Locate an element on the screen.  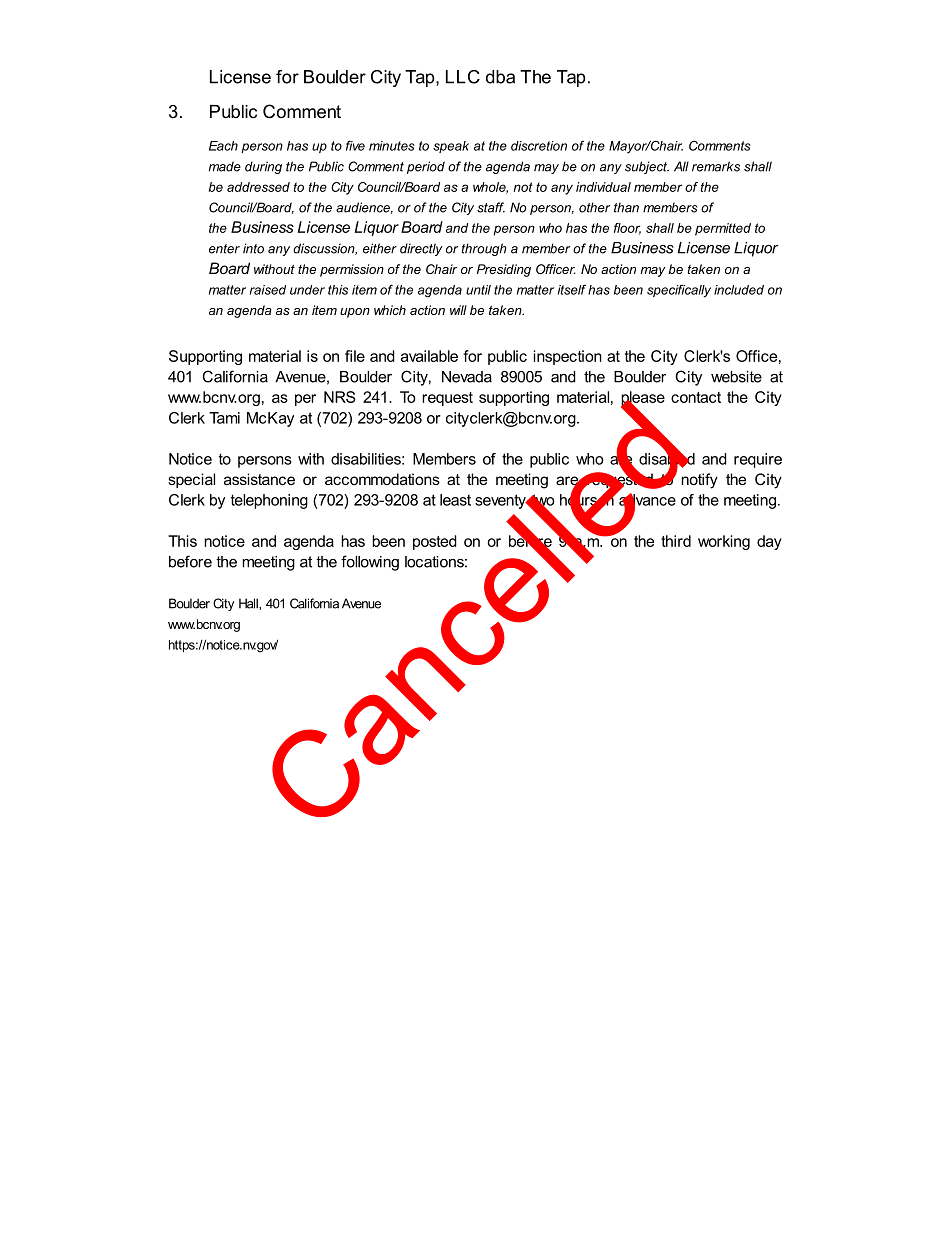
following is located at coordinates (370, 563).
